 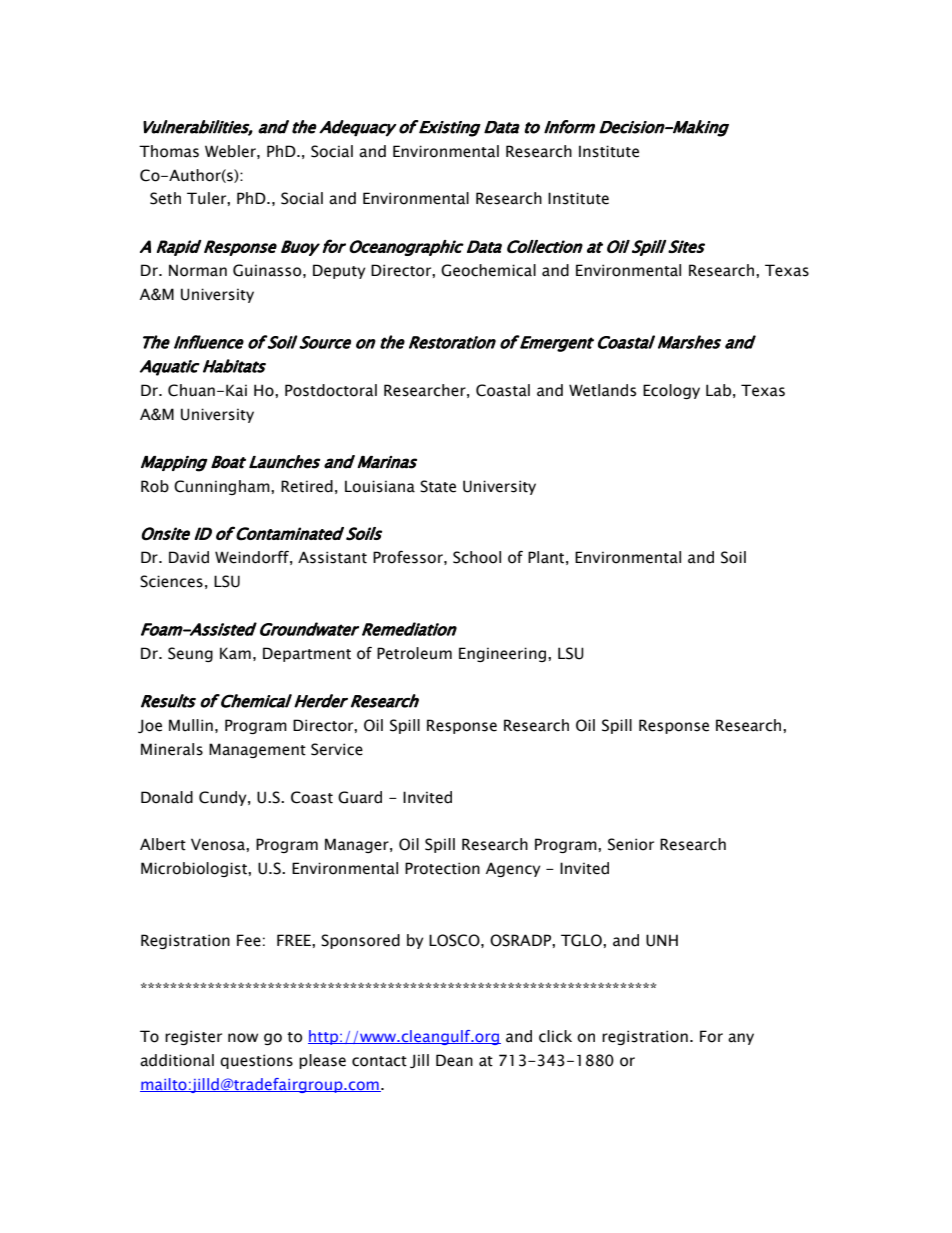 I want to click on now, so click(x=243, y=1038).
